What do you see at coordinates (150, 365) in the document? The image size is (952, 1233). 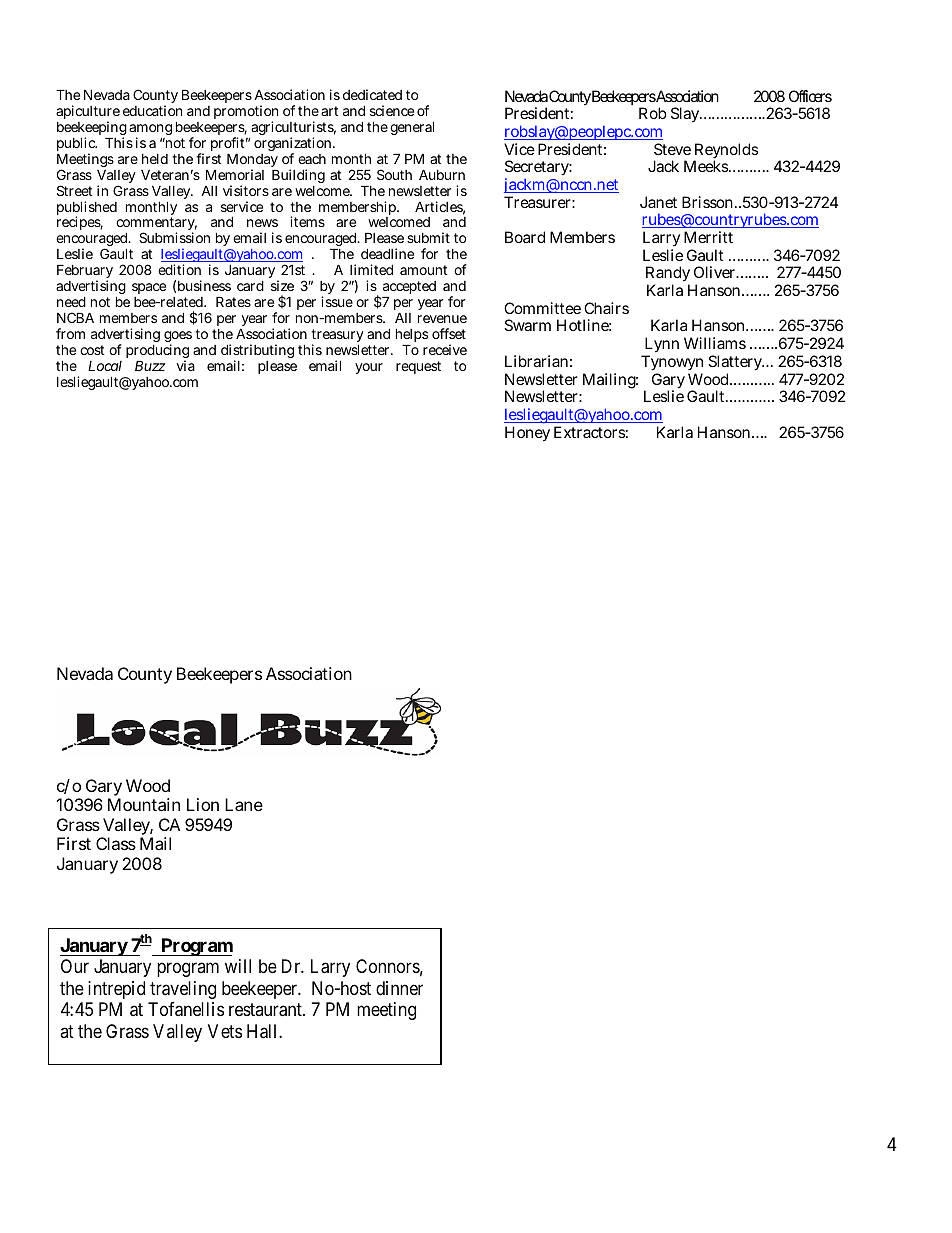 I see `Buzz` at bounding box center [150, 365].
